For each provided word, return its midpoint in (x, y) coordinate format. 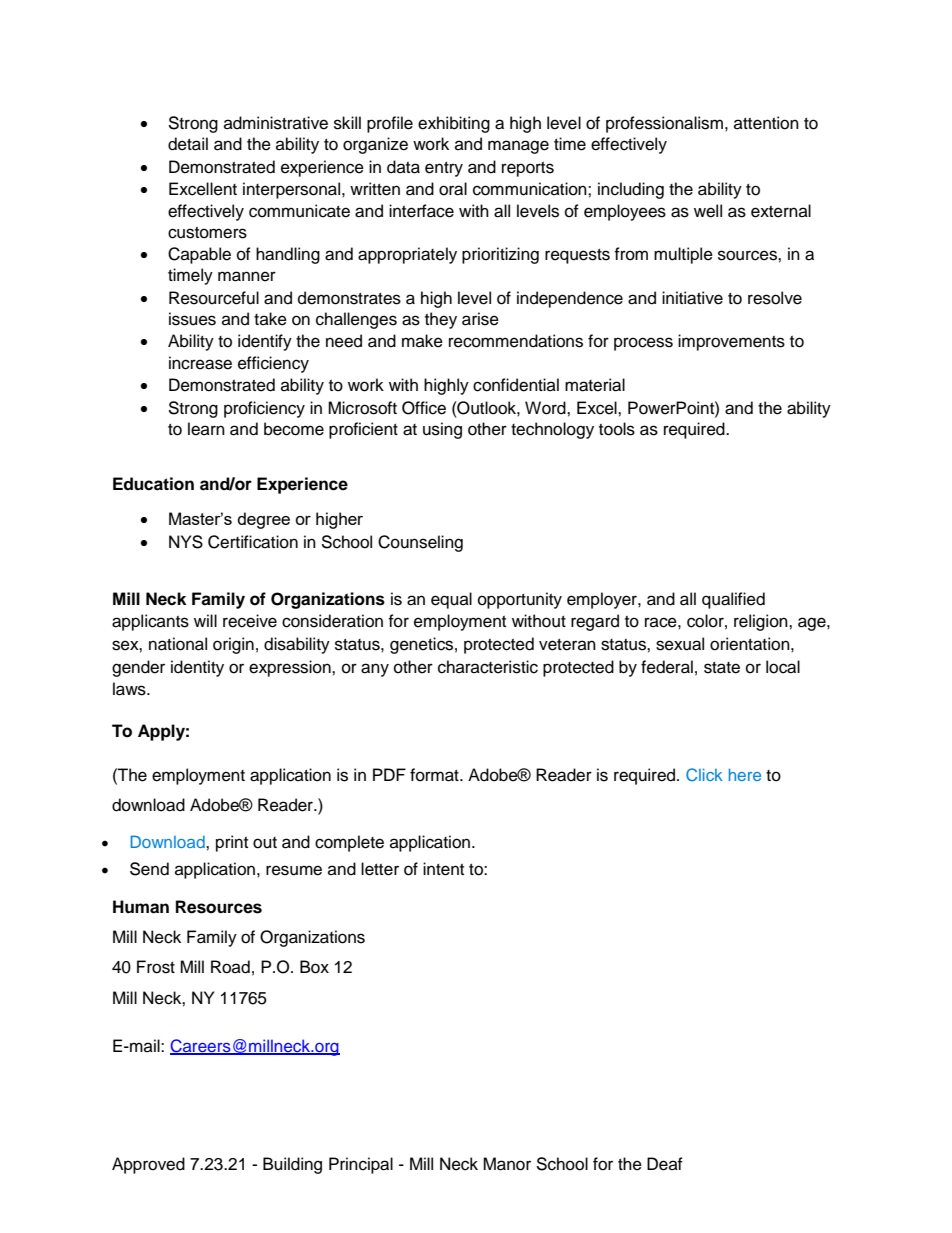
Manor (507, 1164)
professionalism (666, 124)
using (442, 430)
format (435, 775)
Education (153, 484)
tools (617, 429)
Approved (148, 1165)
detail (188, 144)
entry (444, 169)
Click (704, 774)
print (232, 843)
